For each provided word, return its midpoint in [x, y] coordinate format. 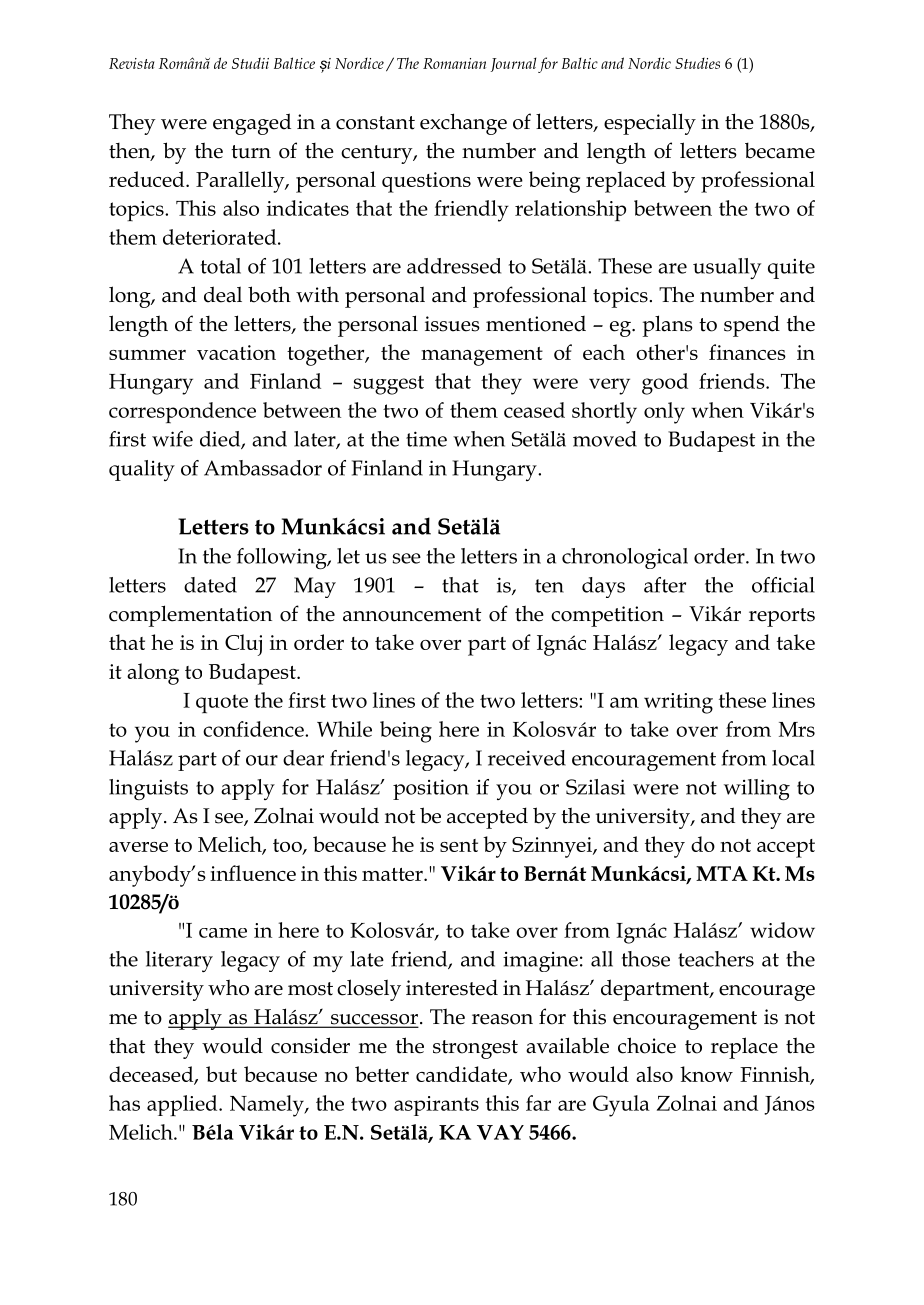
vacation [236, 352]
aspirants [436, 1106]
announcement [412, 615]
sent [459, 845]
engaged [252, 124]
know [706, 1074]
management [482, 356]
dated [210, 585]
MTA [722, 873]
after [665, 585]
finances [747, 352]
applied [183, 1105]
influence [253, 873]
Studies [697, 63]
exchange [463, 124]
